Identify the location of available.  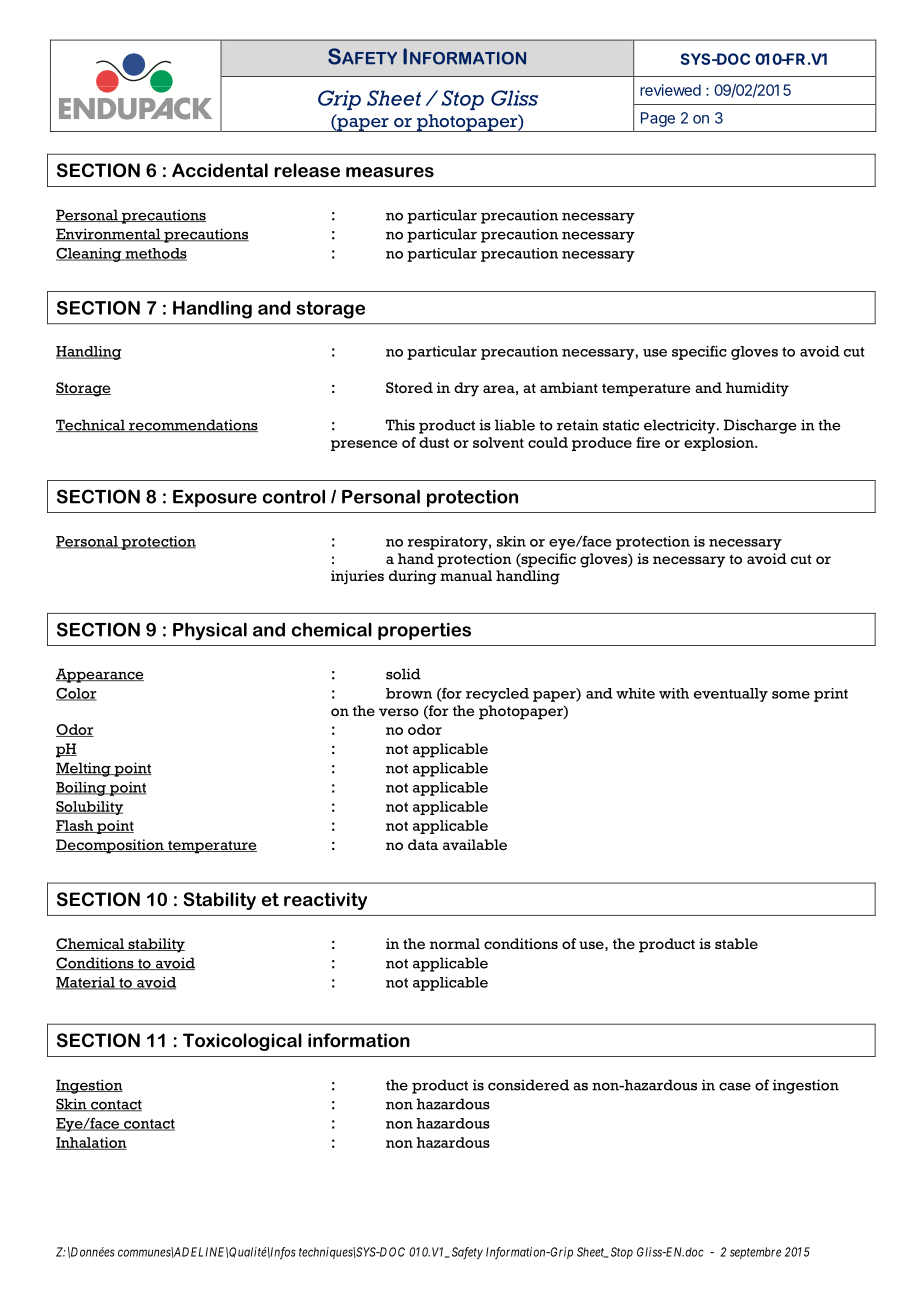
(475, 844).
